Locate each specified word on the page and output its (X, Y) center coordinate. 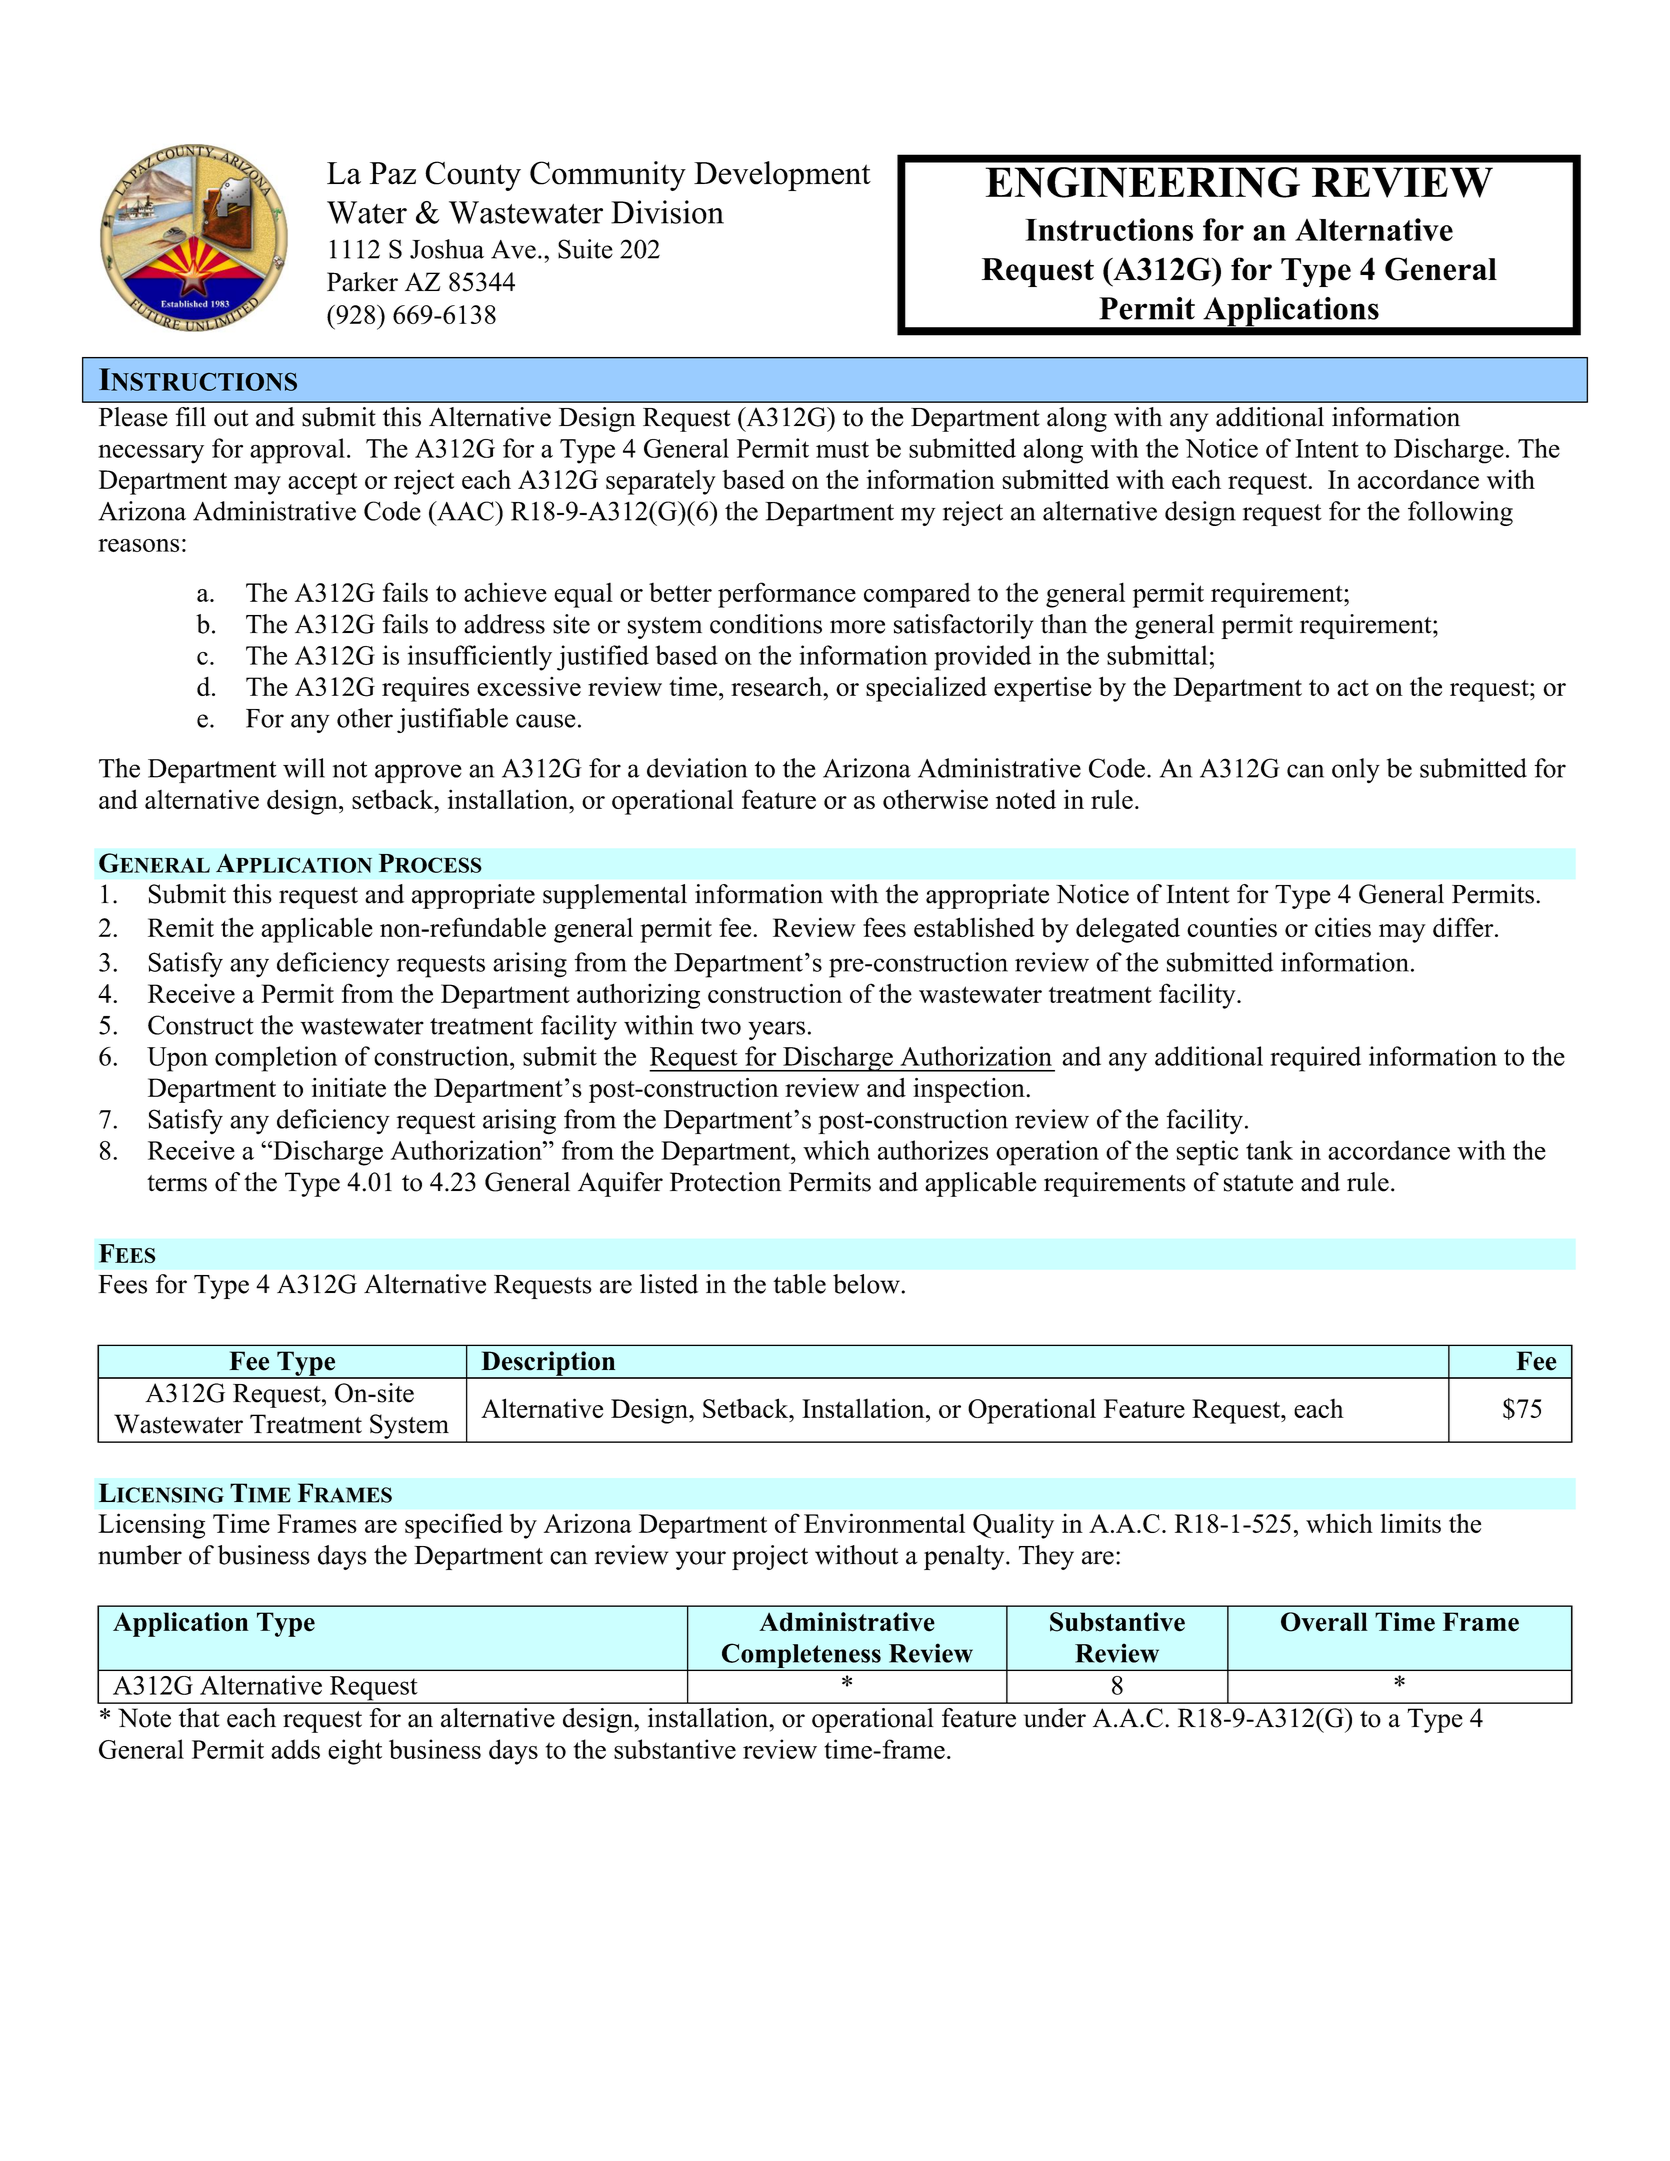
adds (295, 1749)
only (1356, 770)
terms (177, 1183)
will (304, 768)
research (778, 686)
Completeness (801, 1657)
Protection (726, 1182)
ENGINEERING (1142, 182)
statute (1258, 1183)
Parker (362, 282)
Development (782, 176)
